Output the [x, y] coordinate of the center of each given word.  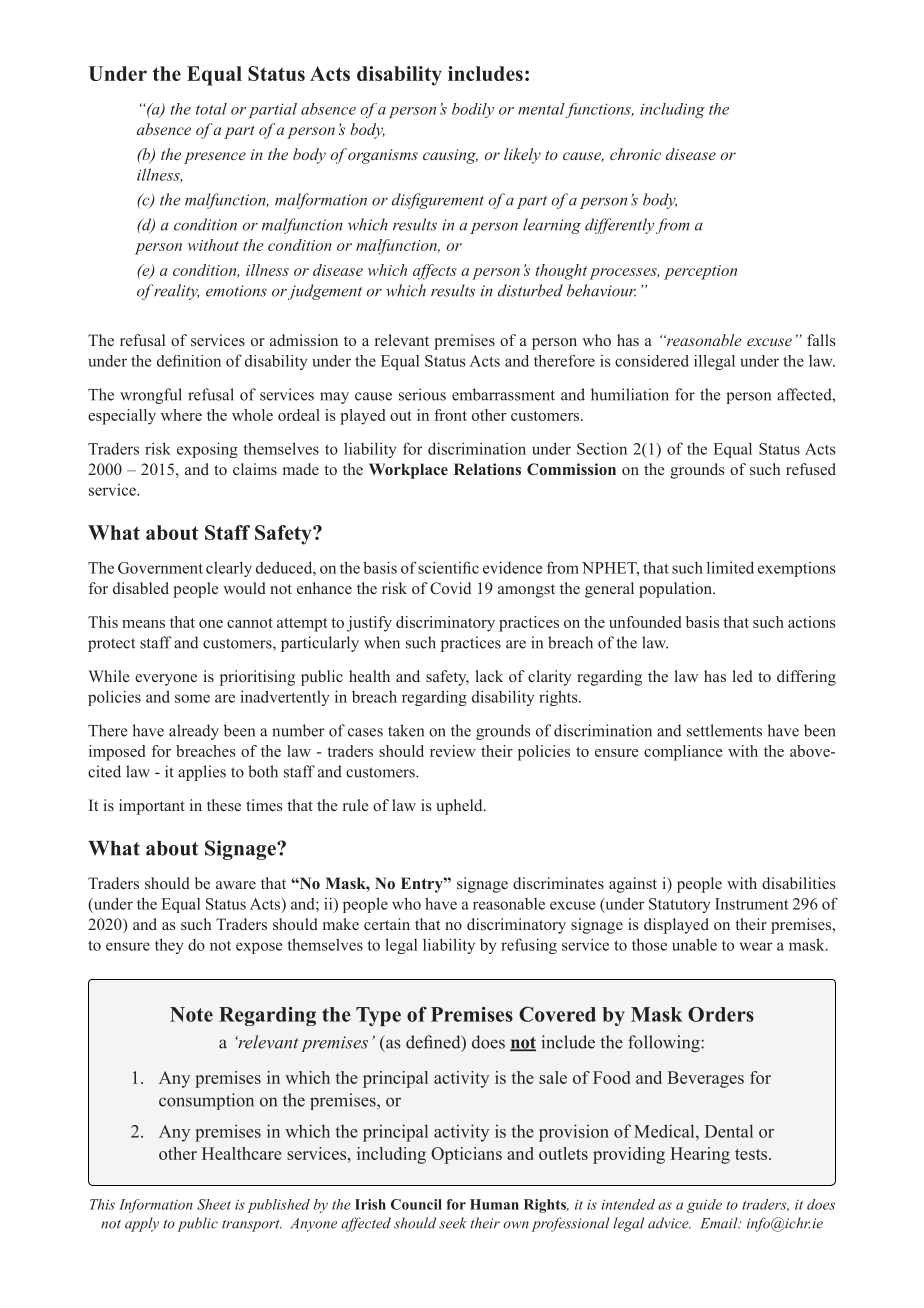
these [224, 805]
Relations [487, 469]
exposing [207, 450]
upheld [460, 807]
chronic [635, 154]
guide [704, 1206]
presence [215, 158]
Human [494, 1204]
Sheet [214, 1204]
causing [450, 156]
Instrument [752, 904]
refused [811, 469]
